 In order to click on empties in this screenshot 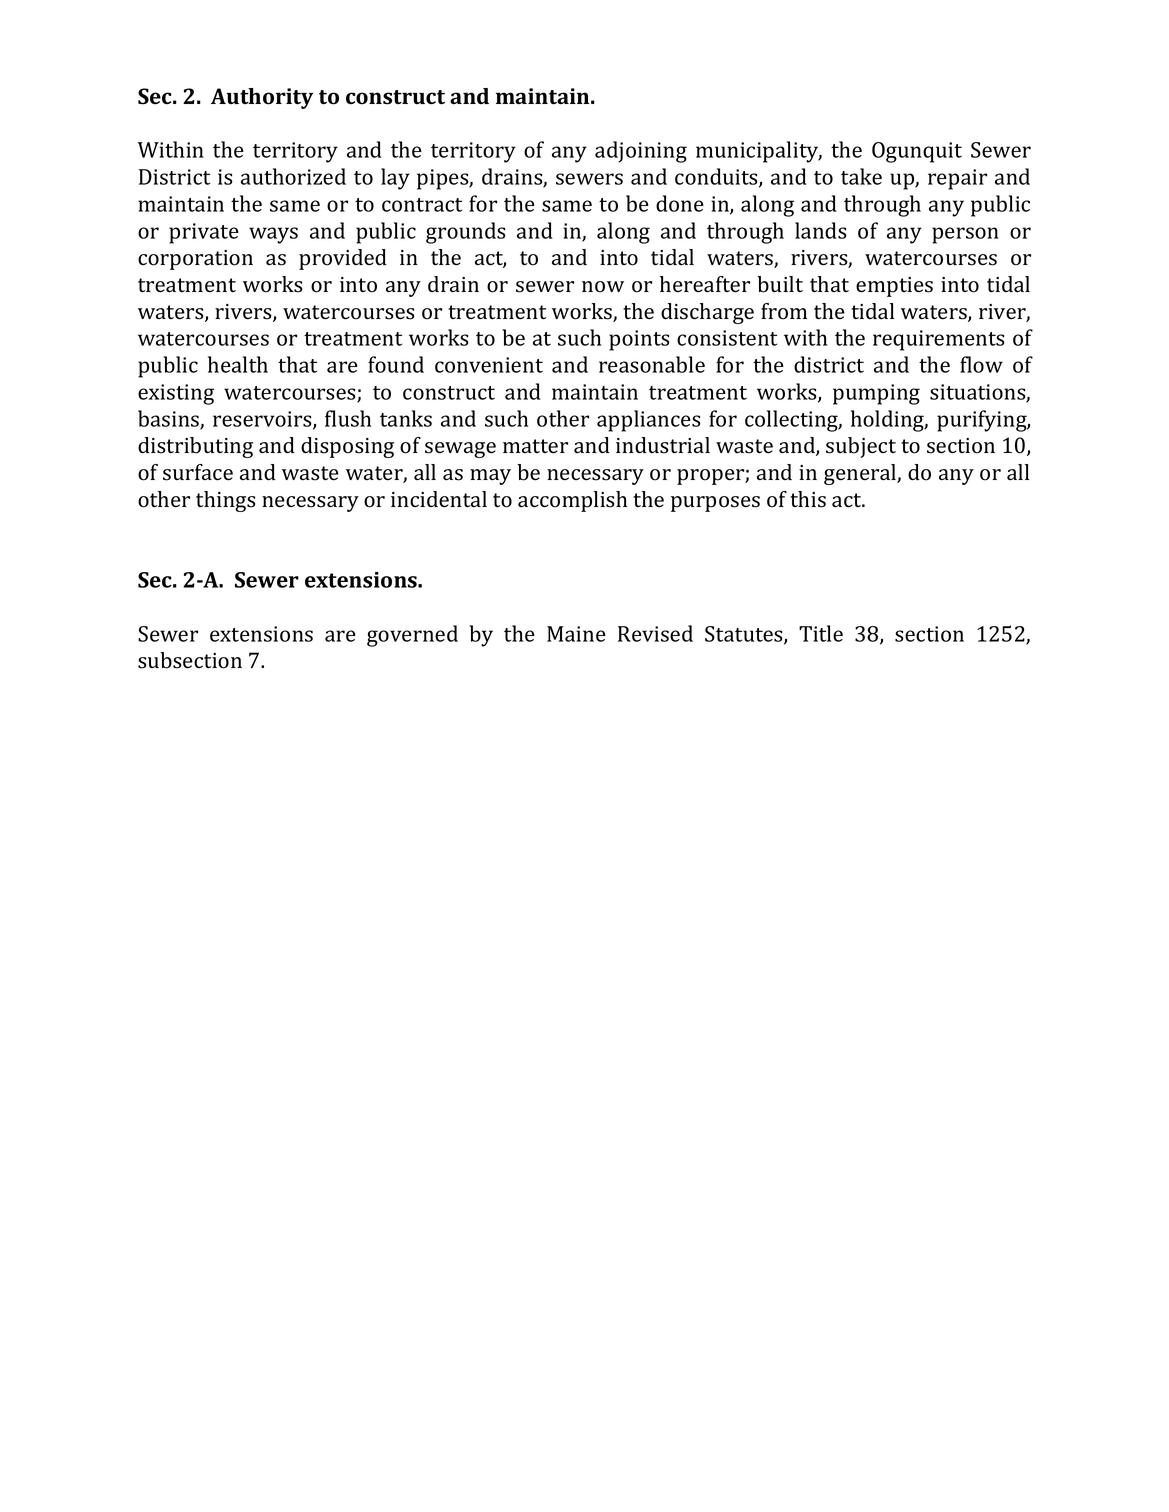, I will do `click(894, 287)`.
